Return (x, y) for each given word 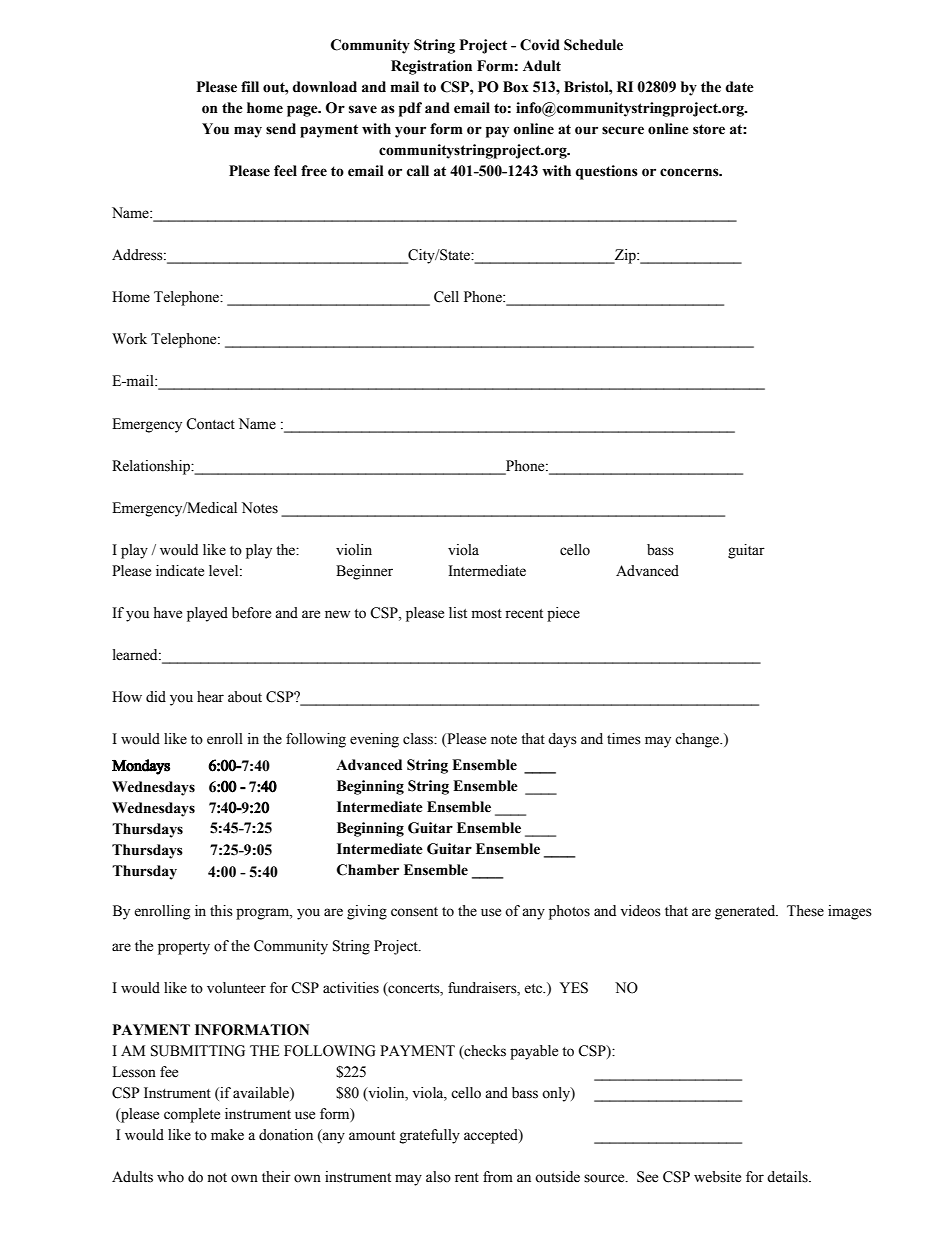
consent (414, 912)
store (709, 129)
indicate (180, 571)
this (221, 911)
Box (516, 87)
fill (250, 86)
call (418, 171)
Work (129, 339)
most (487, 614)
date (740, 87)
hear (210, 697)
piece (563, 614)
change (698, 740)
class (419, 739)
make (227, 1135)
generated (746, 912)
